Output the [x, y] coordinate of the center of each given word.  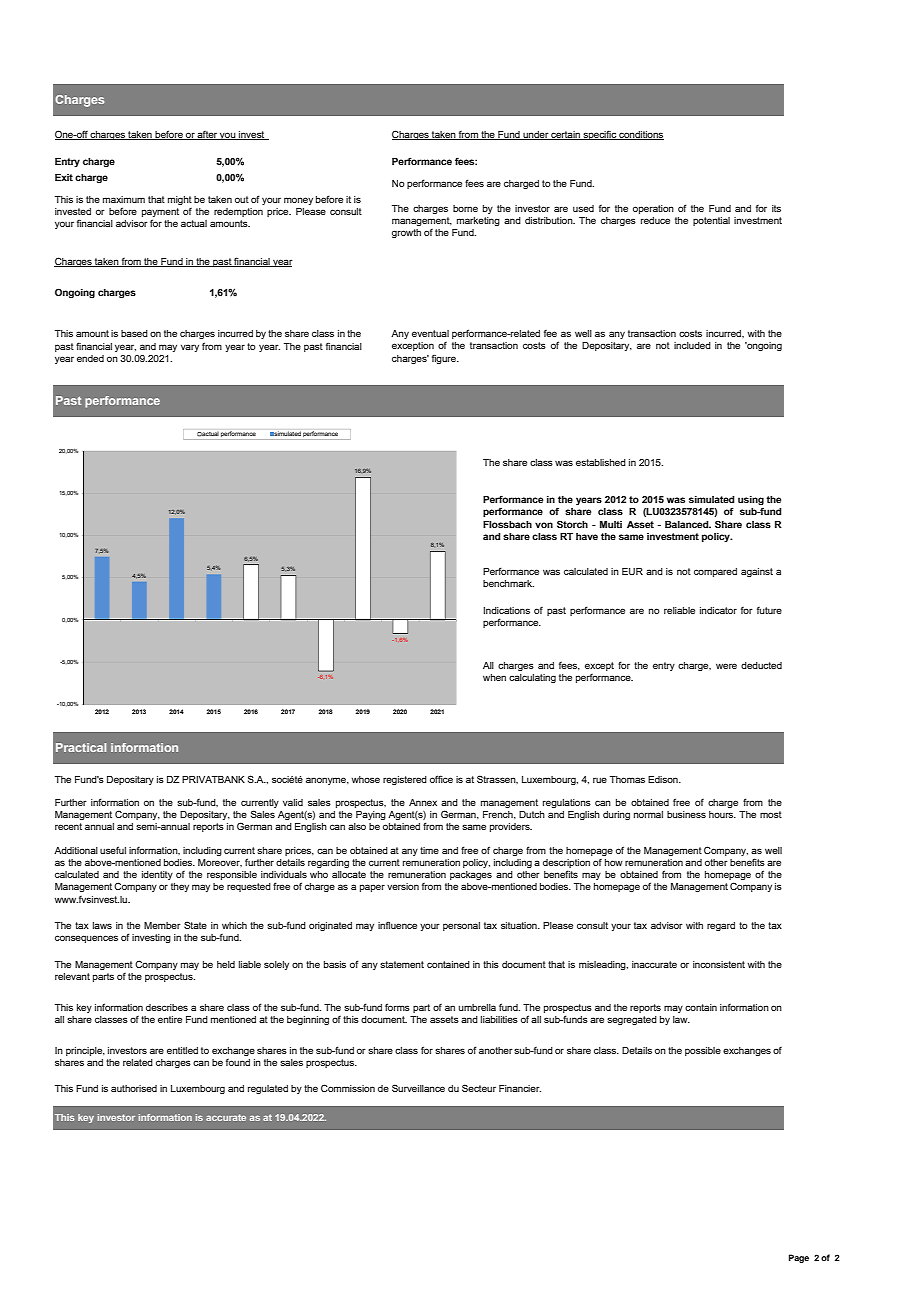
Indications [506, 610]
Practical [81, 747]
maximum [124, 199]
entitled [182, 1050]
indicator [718, 610]
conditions [640, 135]
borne [465, 208]
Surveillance [418, 1088]
